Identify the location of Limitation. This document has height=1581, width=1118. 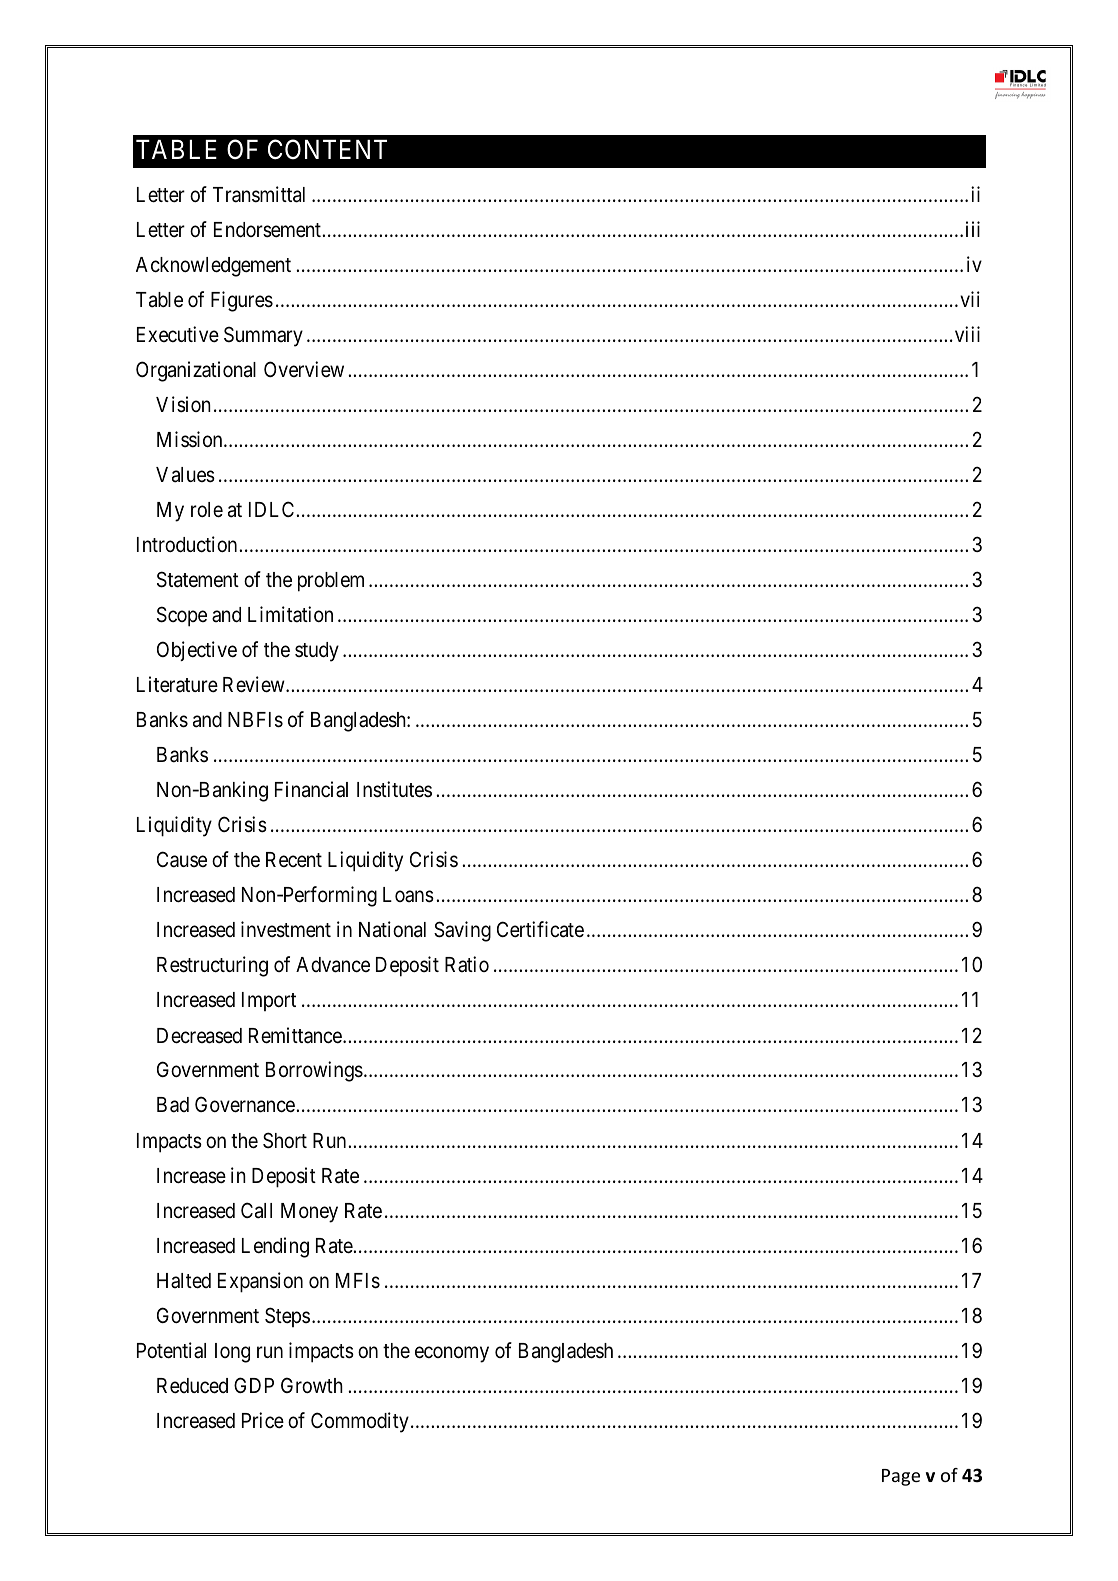
(290, 614).
